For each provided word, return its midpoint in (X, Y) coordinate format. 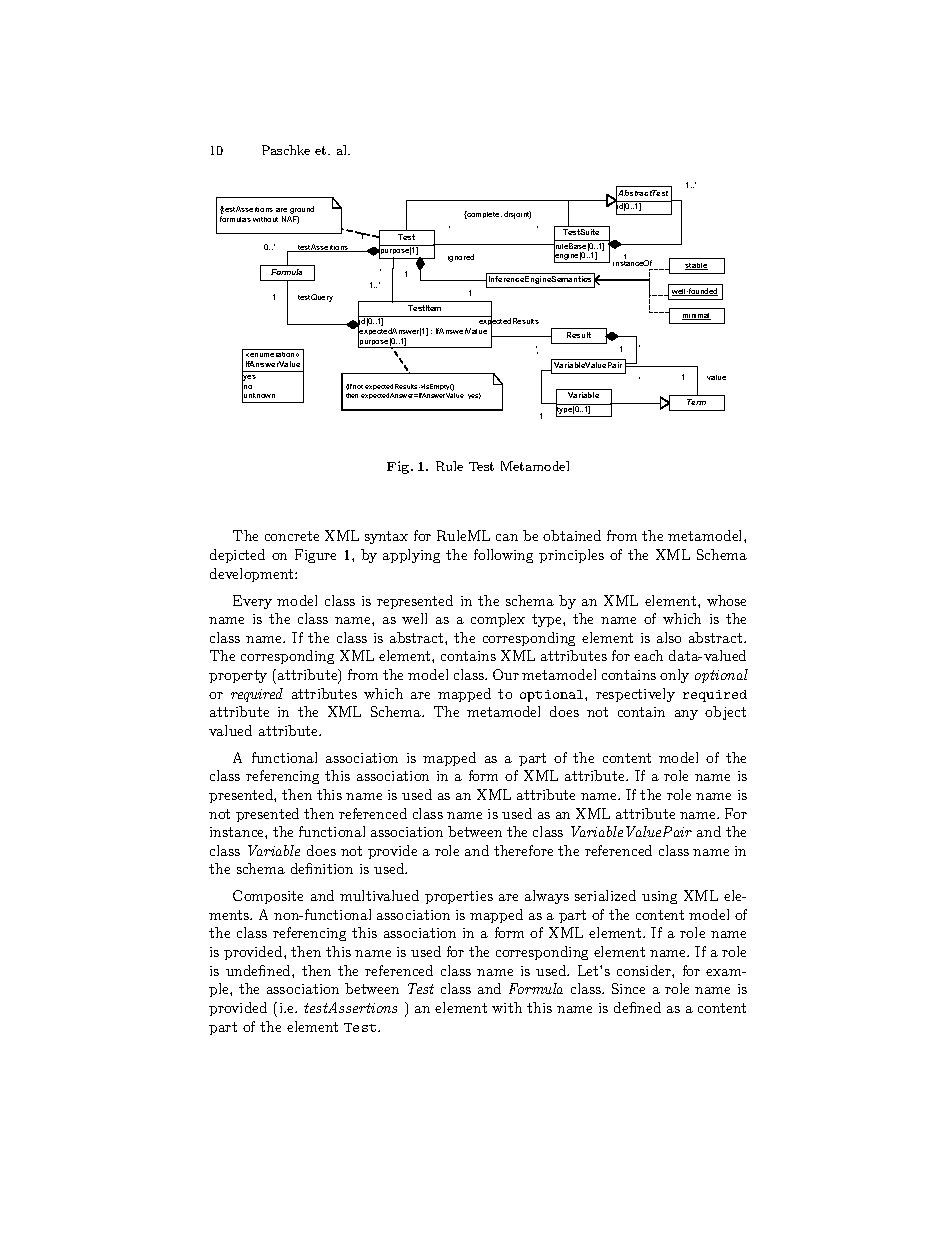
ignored (461, 258)
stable (696, 266)
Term (696, 402)
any (686, 715)
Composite (268, 897)
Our (506, 674)
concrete (292, 536)
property (238, 676)
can (507, 537)
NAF (290, 220)
